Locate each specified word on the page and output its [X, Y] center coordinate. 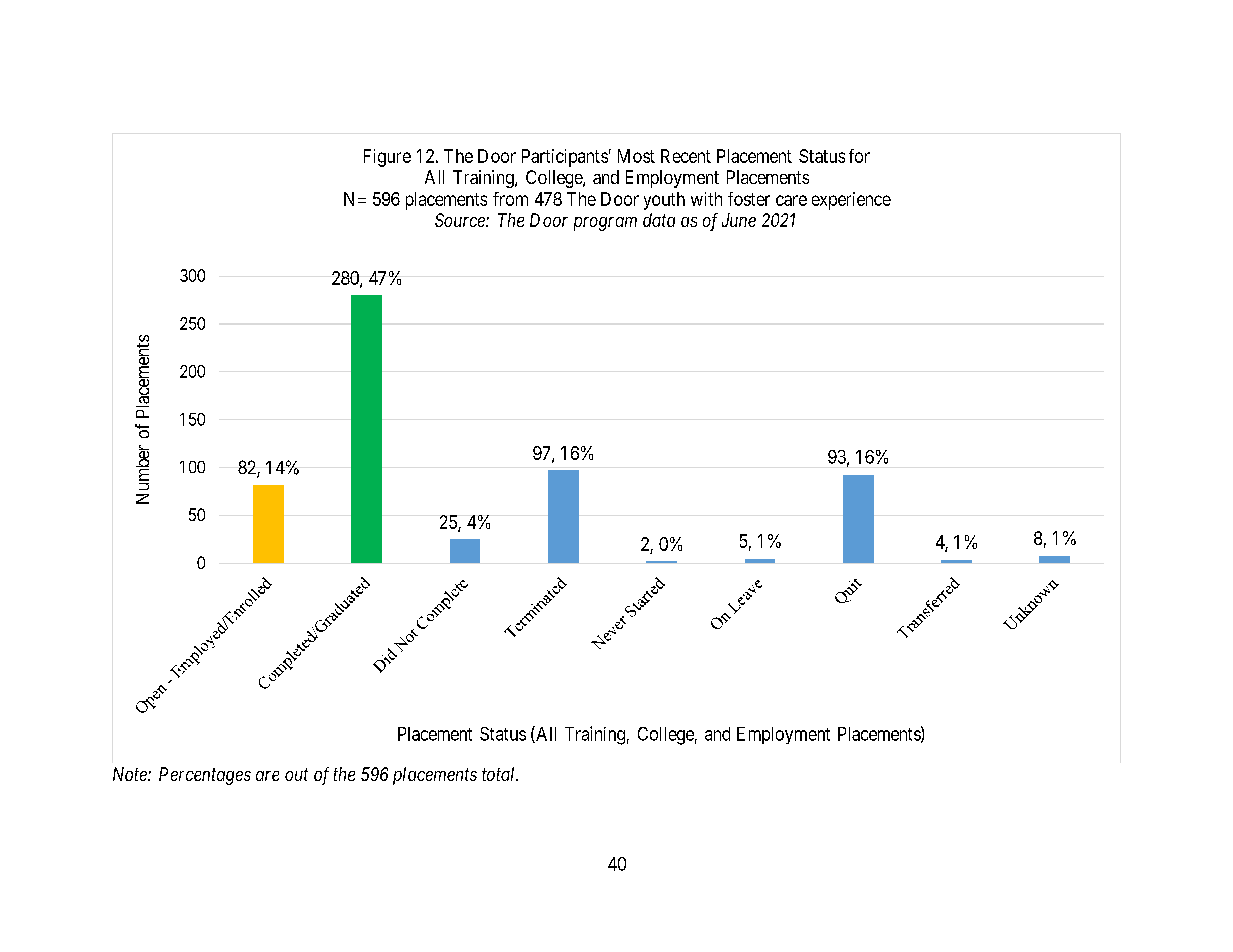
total [500, 774]
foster [749, 199]
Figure [387, 158]
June [739, 220]
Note [131, 774]
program [605, 224]
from [510, 199]
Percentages [205, 776]
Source [461, 220]
